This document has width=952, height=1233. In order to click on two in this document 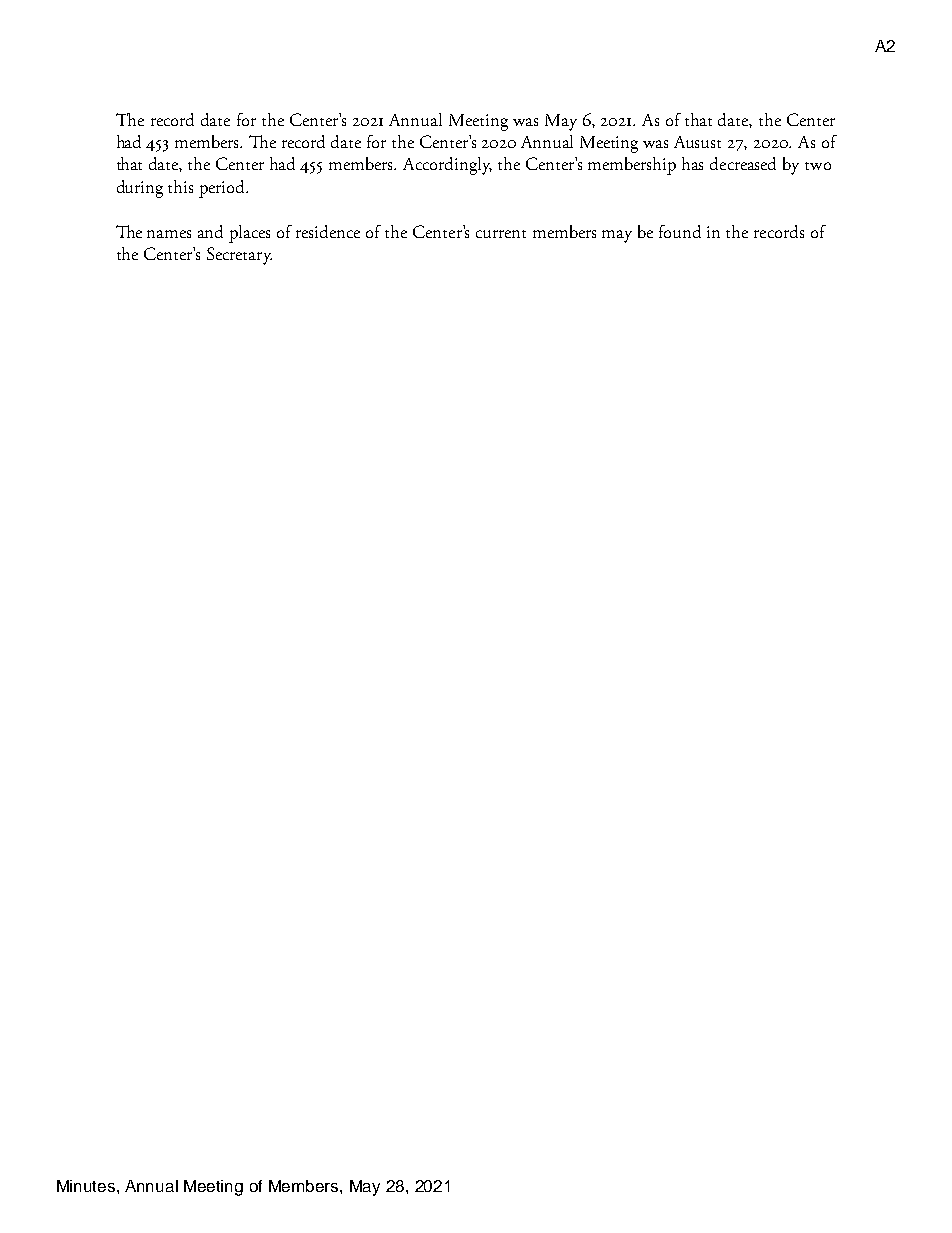, I will do `click(818, 166)`.
